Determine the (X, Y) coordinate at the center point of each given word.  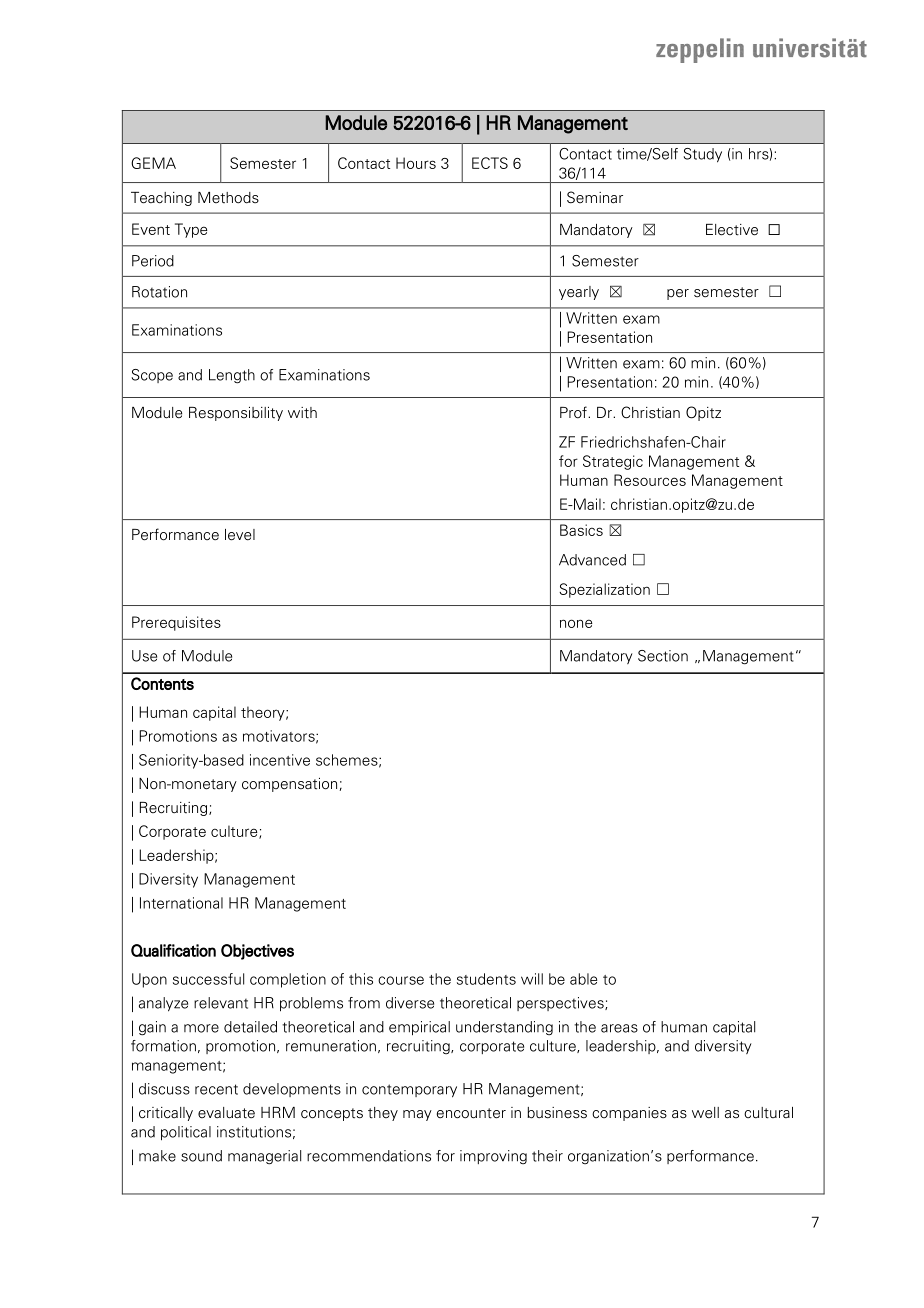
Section (663, 656)
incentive (280, 760)
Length (232, 376)
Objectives (257, 952)
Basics (581, 530)
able (583, 979)
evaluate (226, 1113)
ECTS (490, 163)
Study (703, 155)
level (240, 535)
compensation (289, 785)
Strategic (613, 462)
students (486, 979)
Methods (228, 198)
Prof (574, 412)
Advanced (592, 560)
